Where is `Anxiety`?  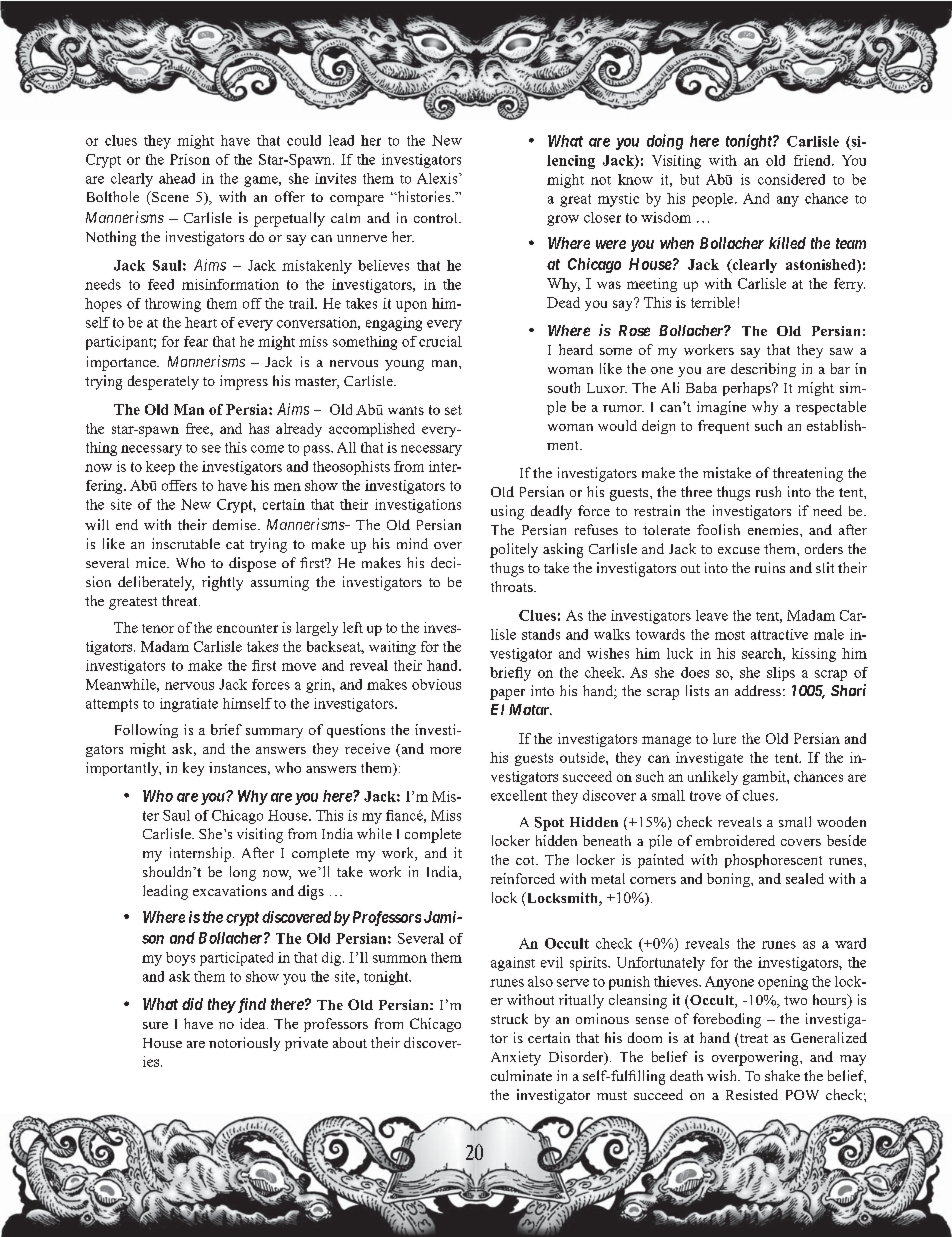
Anxiety is located at coordinates (516, 1058).
